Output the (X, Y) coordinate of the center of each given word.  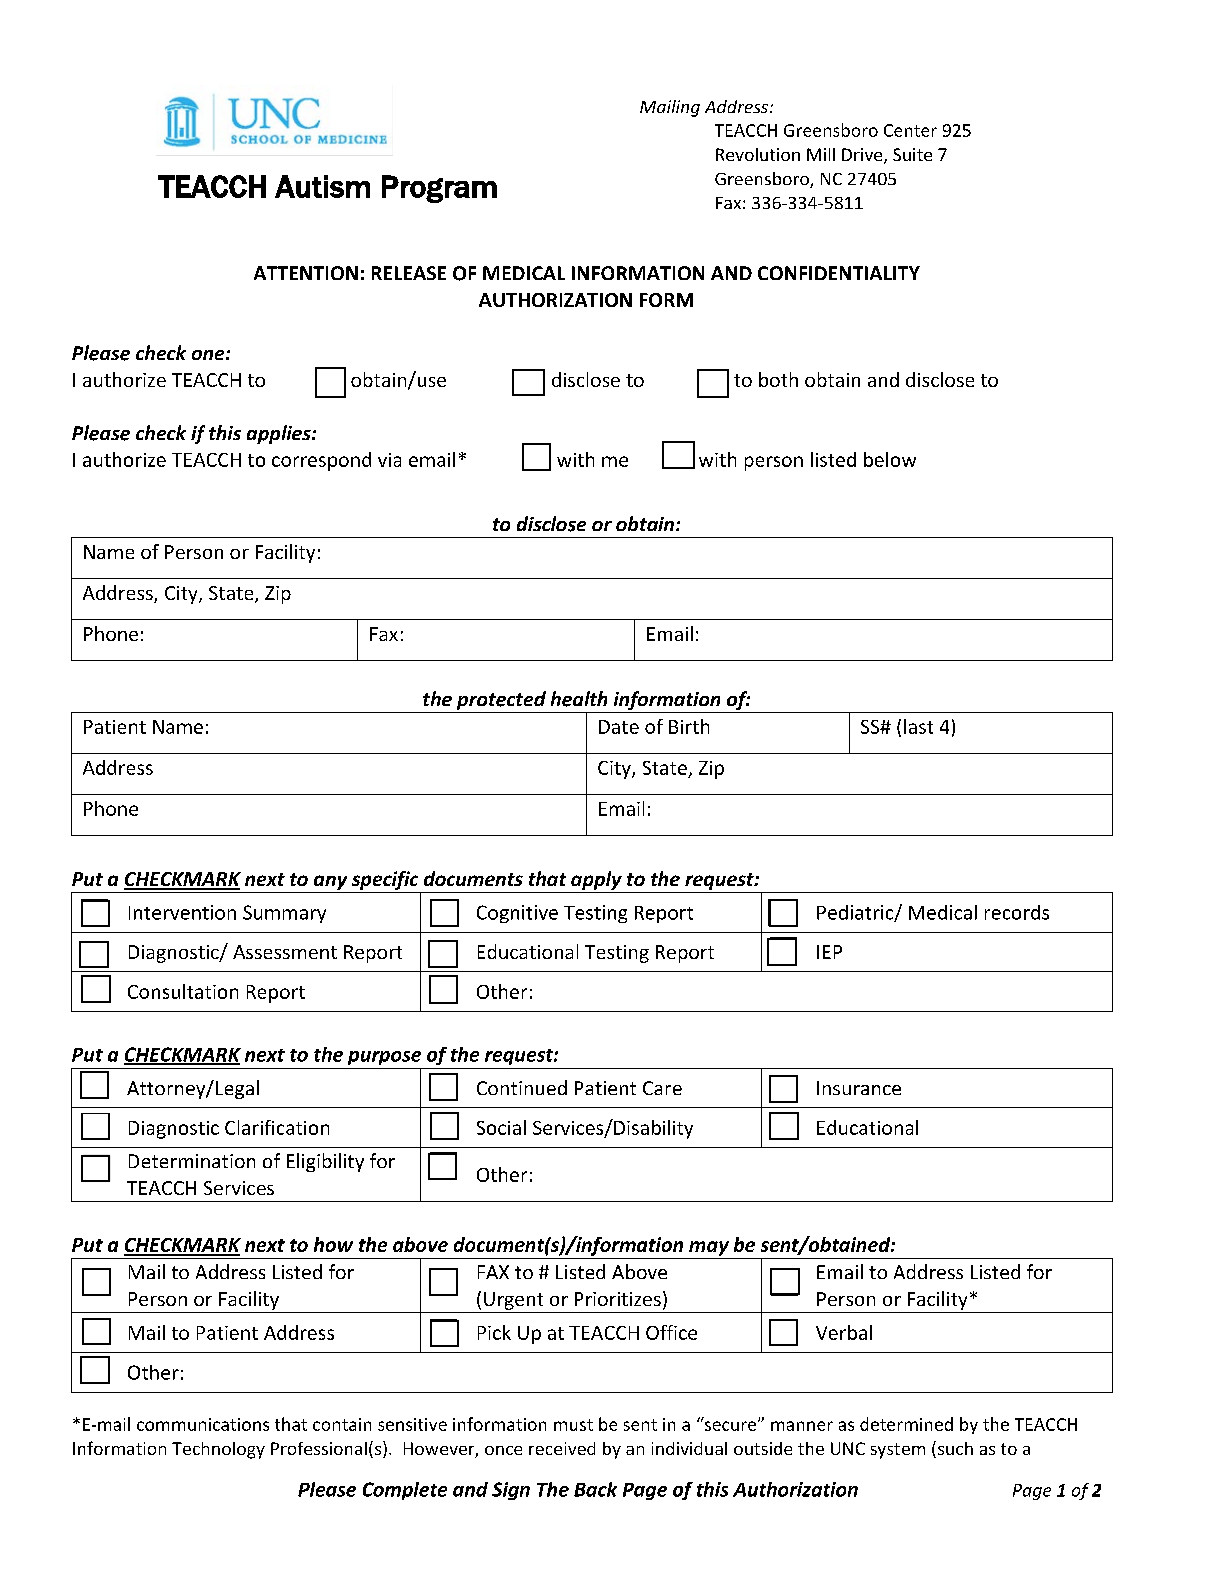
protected (501, 702)
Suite (912, 154)
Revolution (758, 154)
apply (596, 880)
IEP (829, 952)
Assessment (285, 952)
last (918, 726)
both (778, 379)
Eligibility (325, 1162)
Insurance (859, 1088)
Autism (322, 186)
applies (280, 434)
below (890, 459)
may (709, 1248)
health (579, 699)
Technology (218, 1450)
